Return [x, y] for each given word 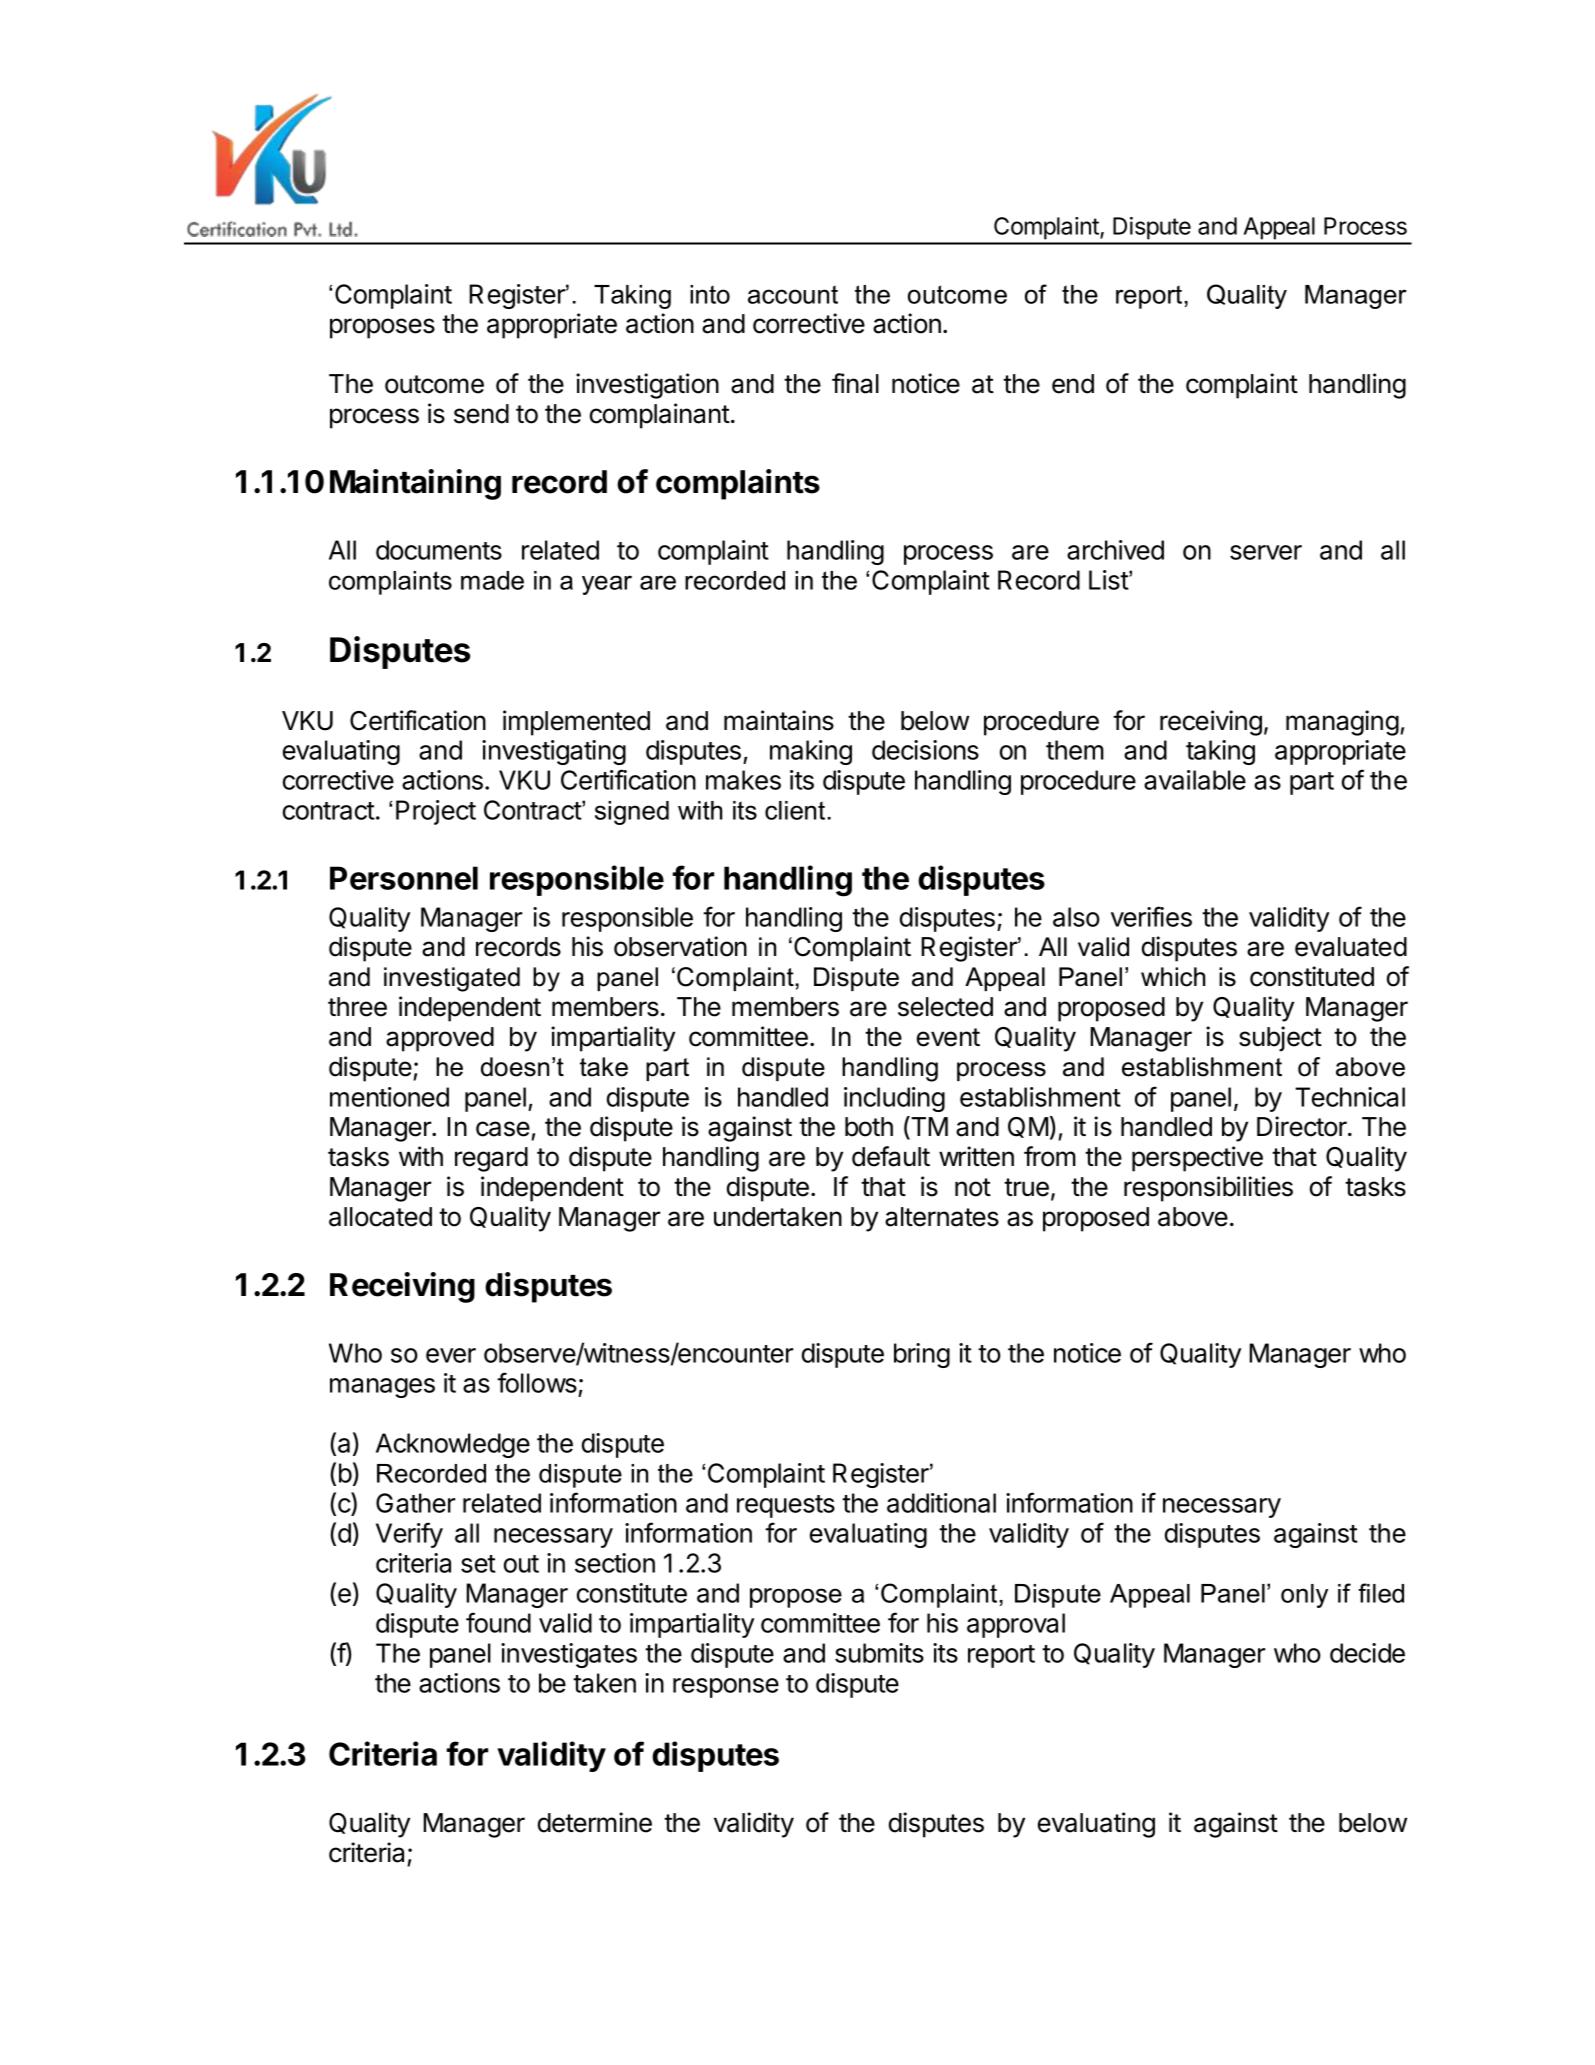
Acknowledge [453, 1445]
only [1304, 1596]
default [891, 1156]
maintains [779, 720]
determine [595, 1822]
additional [941, 1503]
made [492, 580]
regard [491, 1159]
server [1266, 552]
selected [945, 1007]
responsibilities [1208, 1189]
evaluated [1351, 947]
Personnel [404, 878]
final [855, 383]
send [481, 414]
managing [1342, 723]
